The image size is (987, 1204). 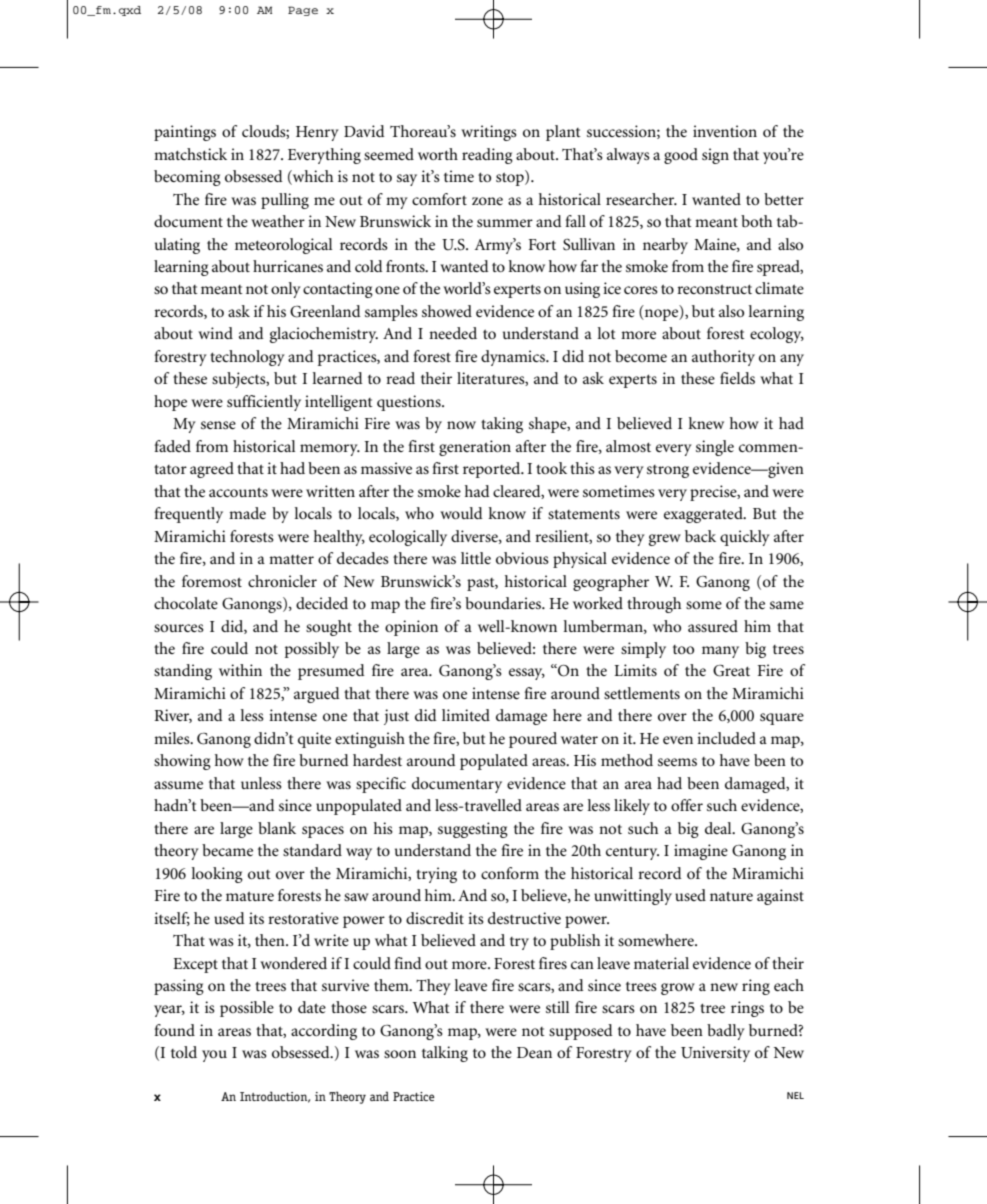 I want to click on possible, so click(x=247, y=1009).
